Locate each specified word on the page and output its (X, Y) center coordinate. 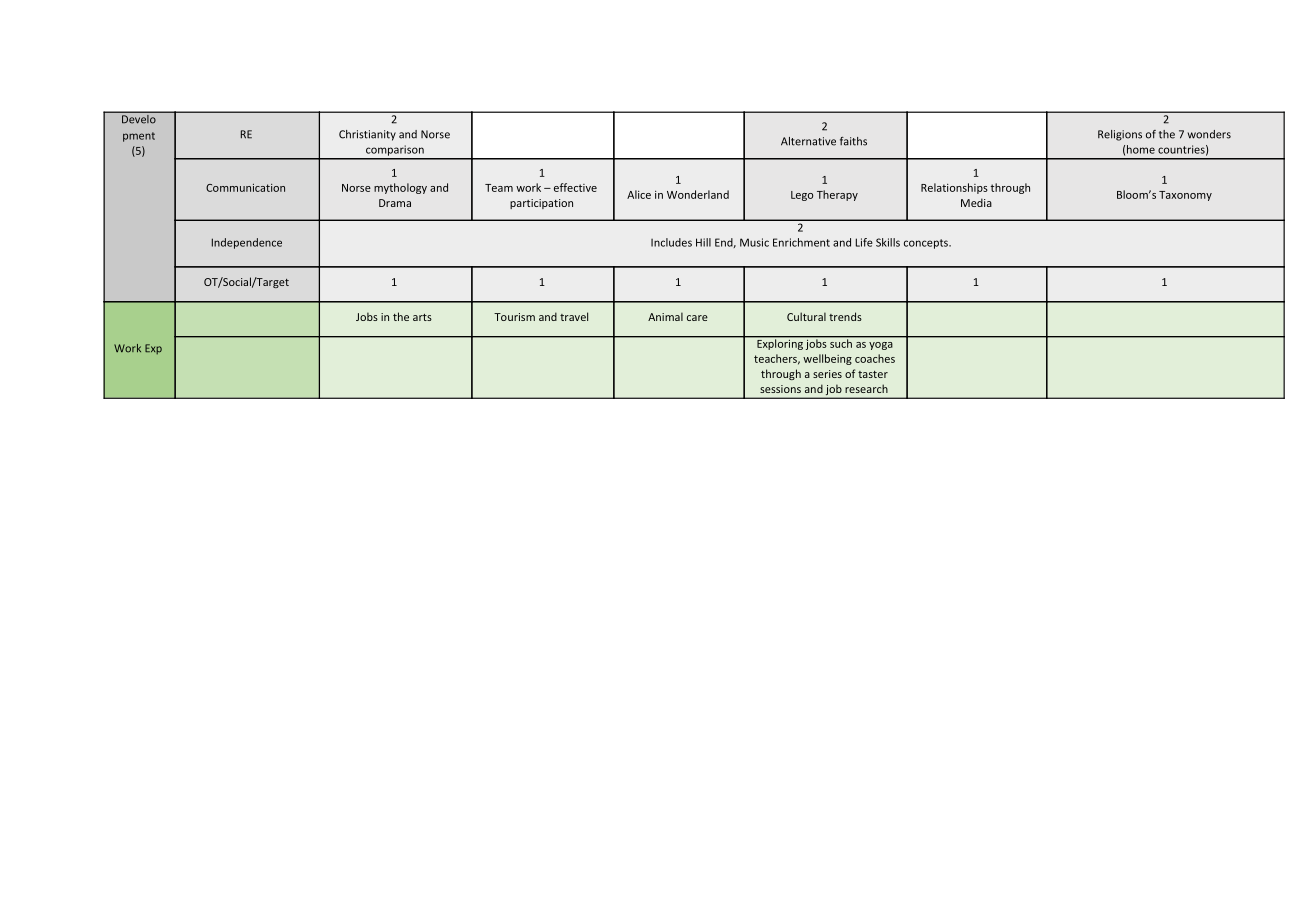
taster (873, 374)
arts (422, 317)
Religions (1120, 135)
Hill (703, 242)
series (827, 374)
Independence (247, 243)
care (697, 318)
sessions (780, 389)
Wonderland (698, 194)
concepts (927, 244)
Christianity (367, 135)
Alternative (808, 141)
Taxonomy (1185, 196)
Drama (395, 203)
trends (845, 316)
